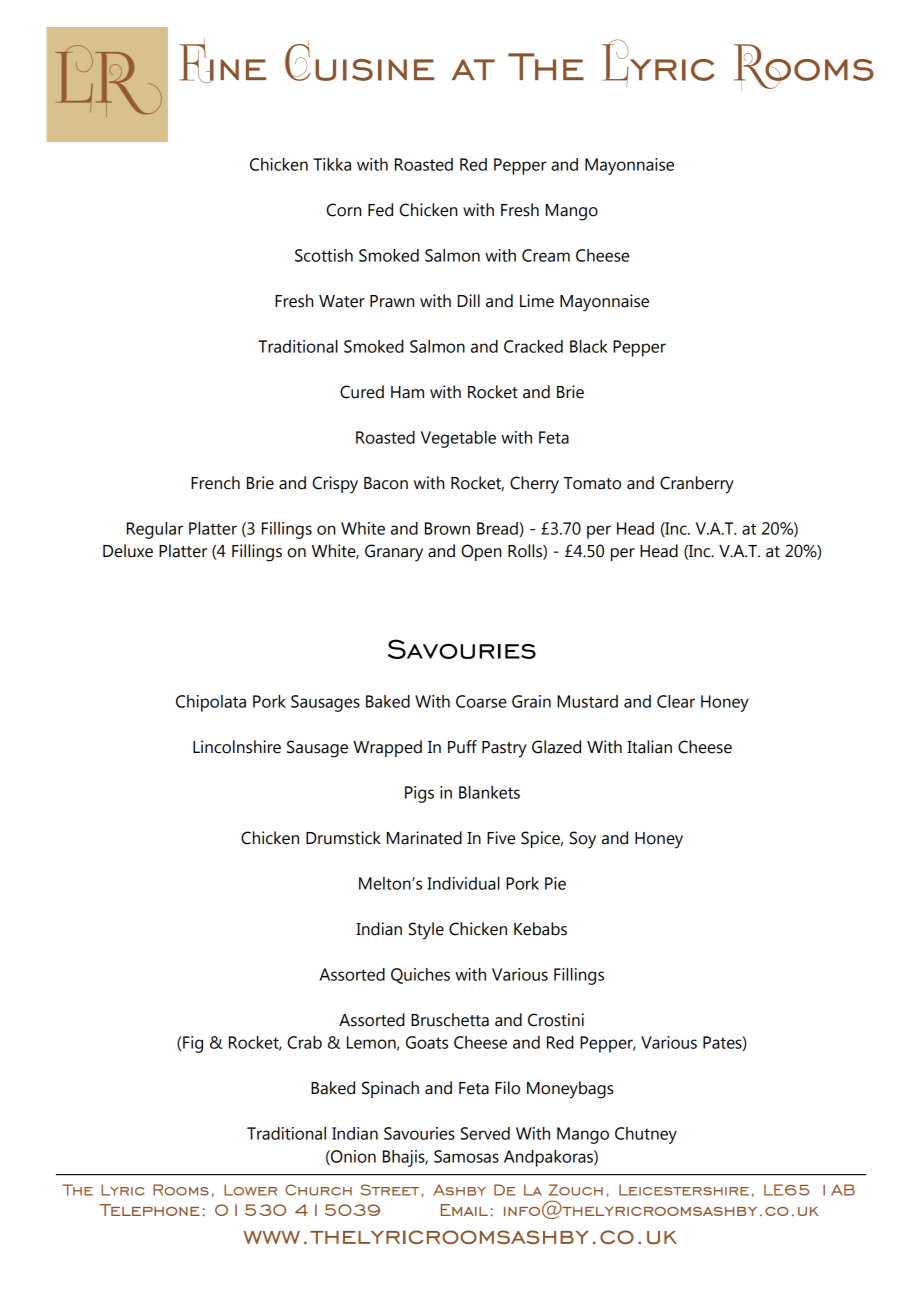  What do you see at coordinates (250, 1190) in the screenshot?
I see `Lower` at bounding box center [250, 1190].
